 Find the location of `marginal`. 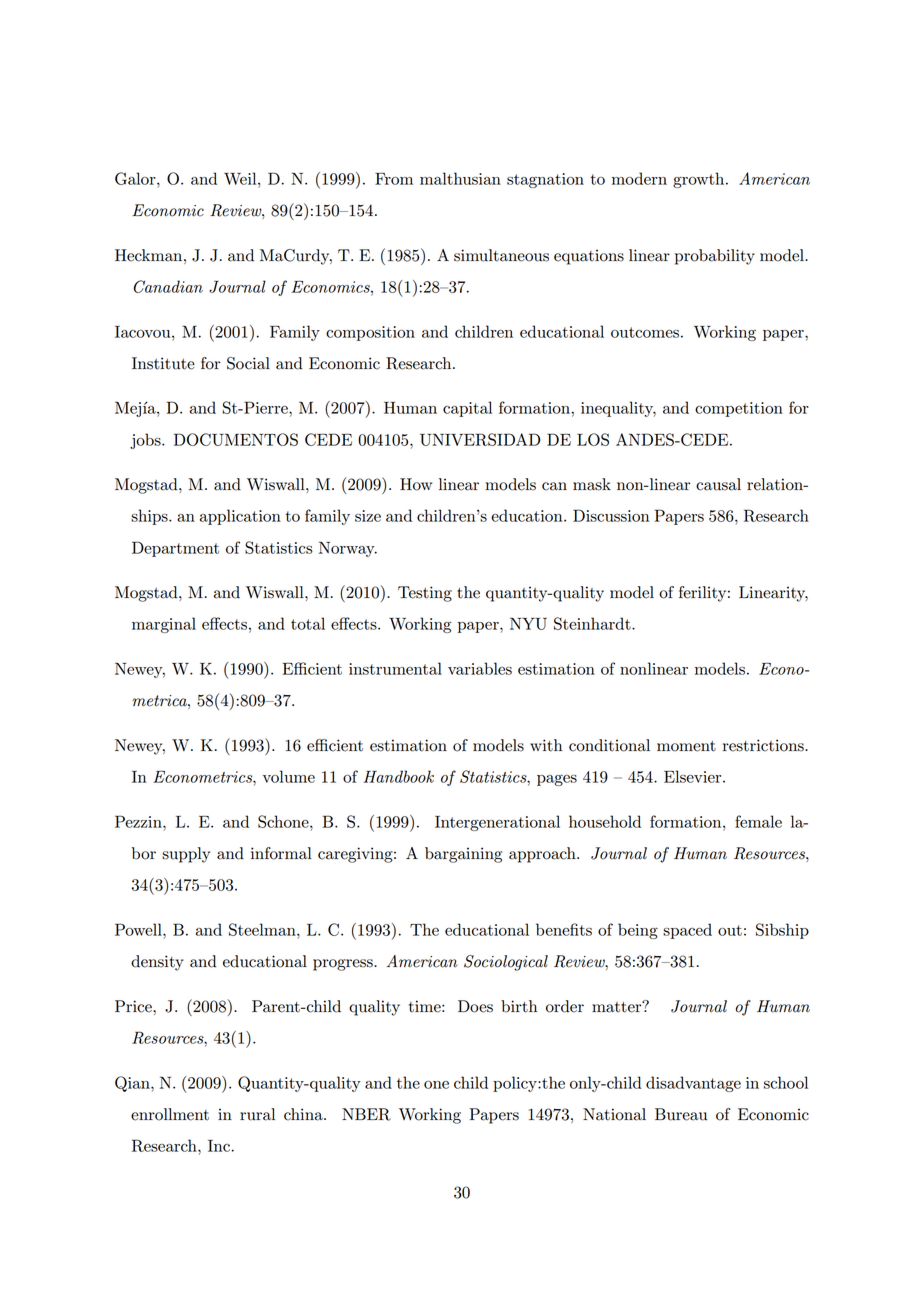

marginal is located at coordinates (164, 625).
